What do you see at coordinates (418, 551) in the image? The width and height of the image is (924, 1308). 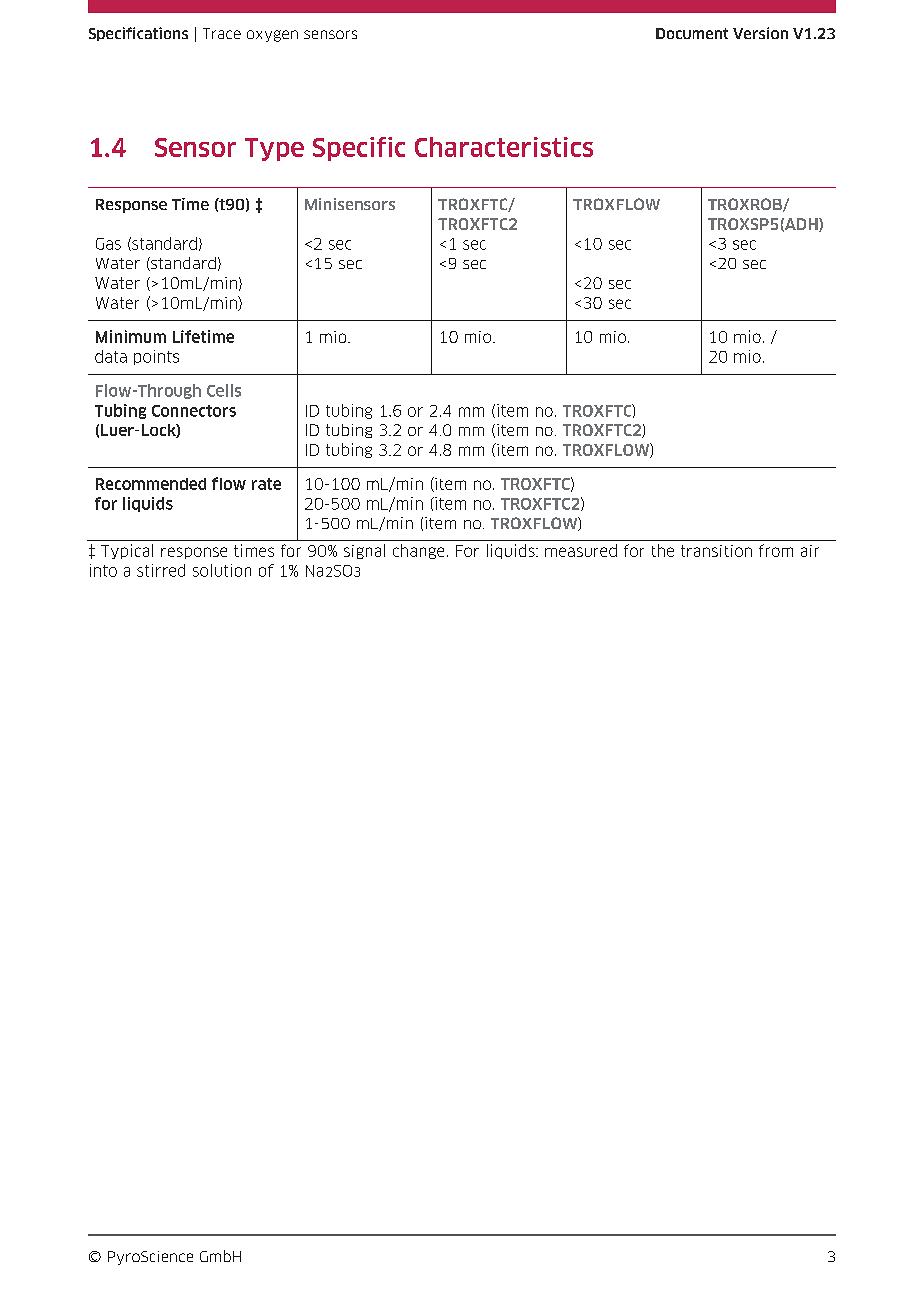 I see `change` at bounding box center [418, 551].
